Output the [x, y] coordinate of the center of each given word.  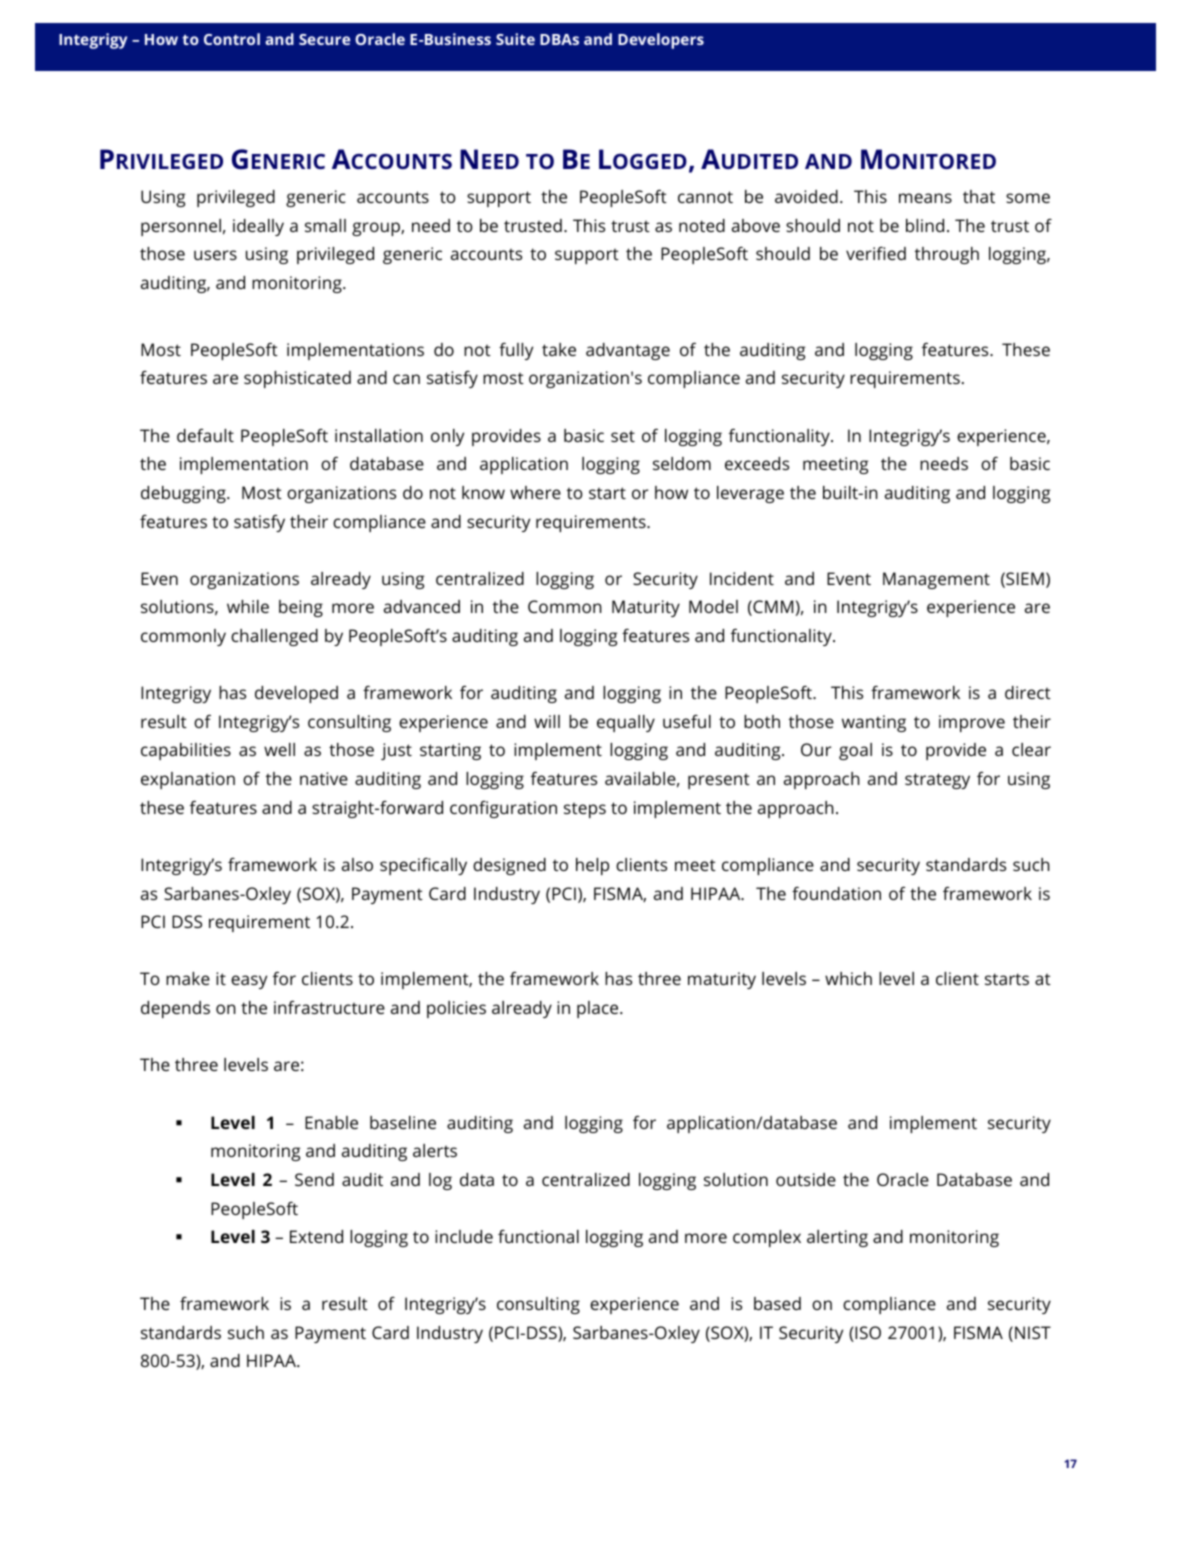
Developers [661, 41]
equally [626, 723]
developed [296, 694]
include [464, 1236]
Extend [316, 1236]
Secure [324, 39]
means [925, 198]
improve [972, 723]
